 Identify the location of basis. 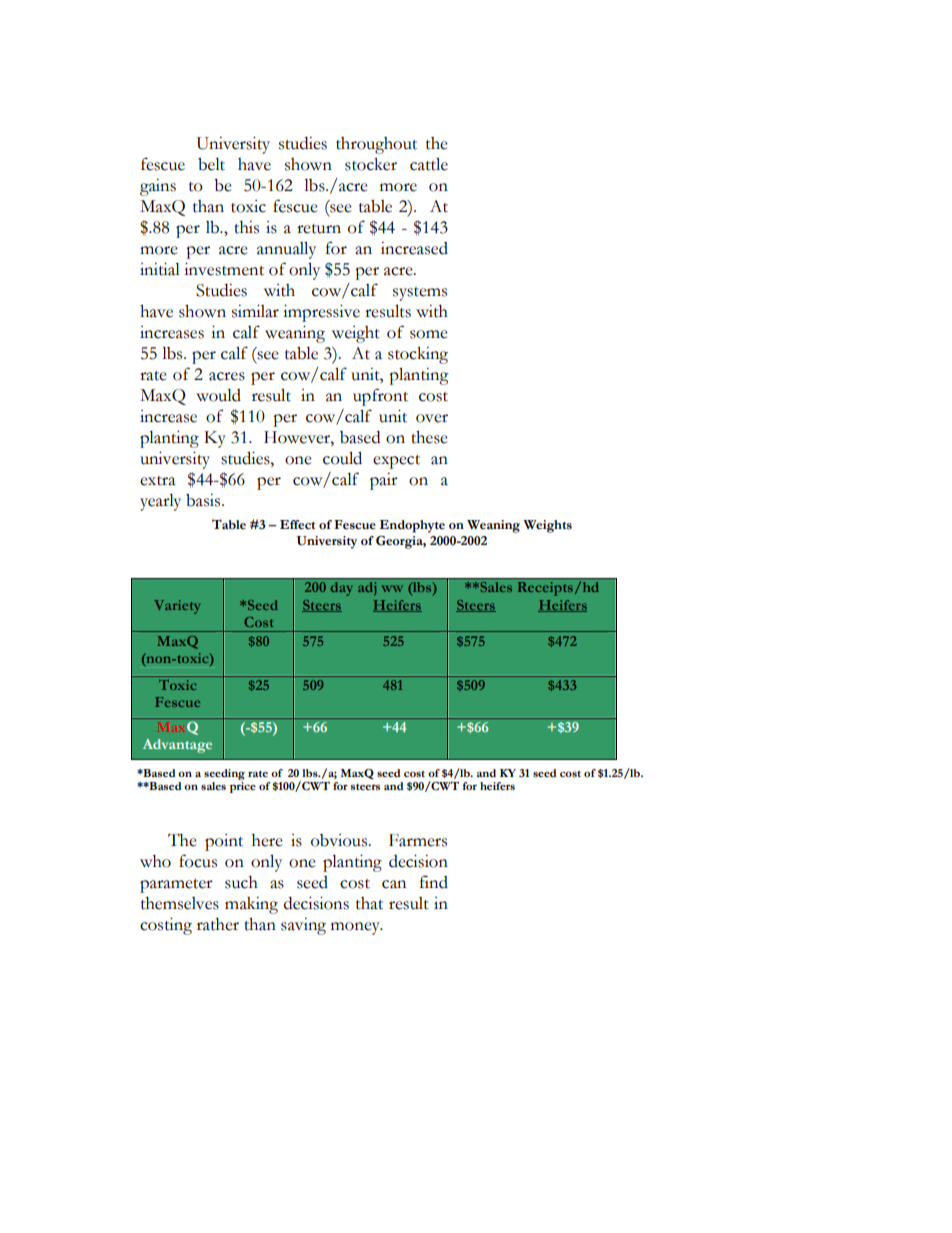
(204, 500).
